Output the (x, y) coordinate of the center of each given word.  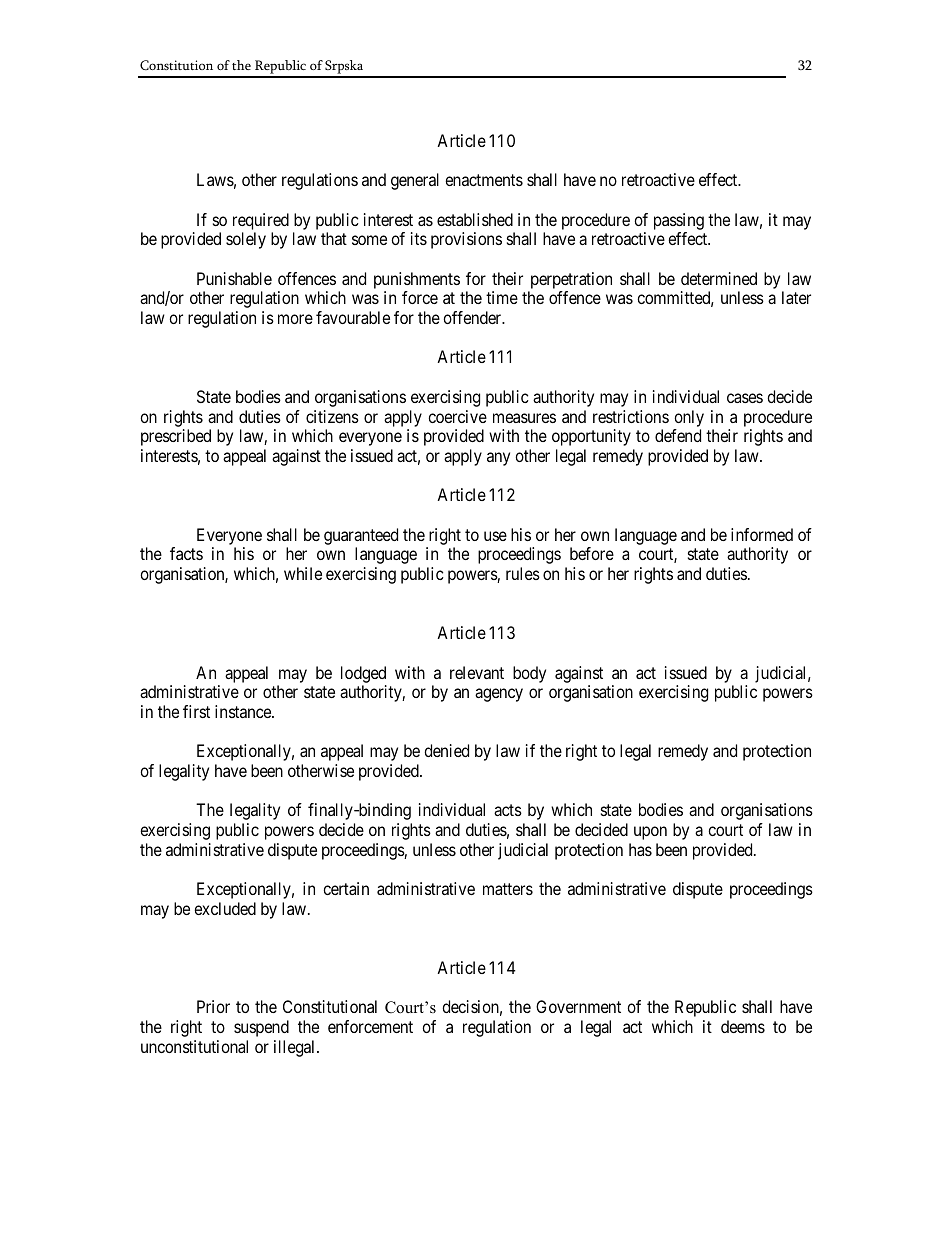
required (261, 221)
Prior (213, 1006)
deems (743, 1026)
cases (745, 398)
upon (650, 833)
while (303, 573)
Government (578, 1006)
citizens (332, 416)
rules (523, 573)
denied (446, 750)
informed (762, 534)
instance (244, 711)
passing (679, 221)
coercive (457, 416)
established (475, 219)
